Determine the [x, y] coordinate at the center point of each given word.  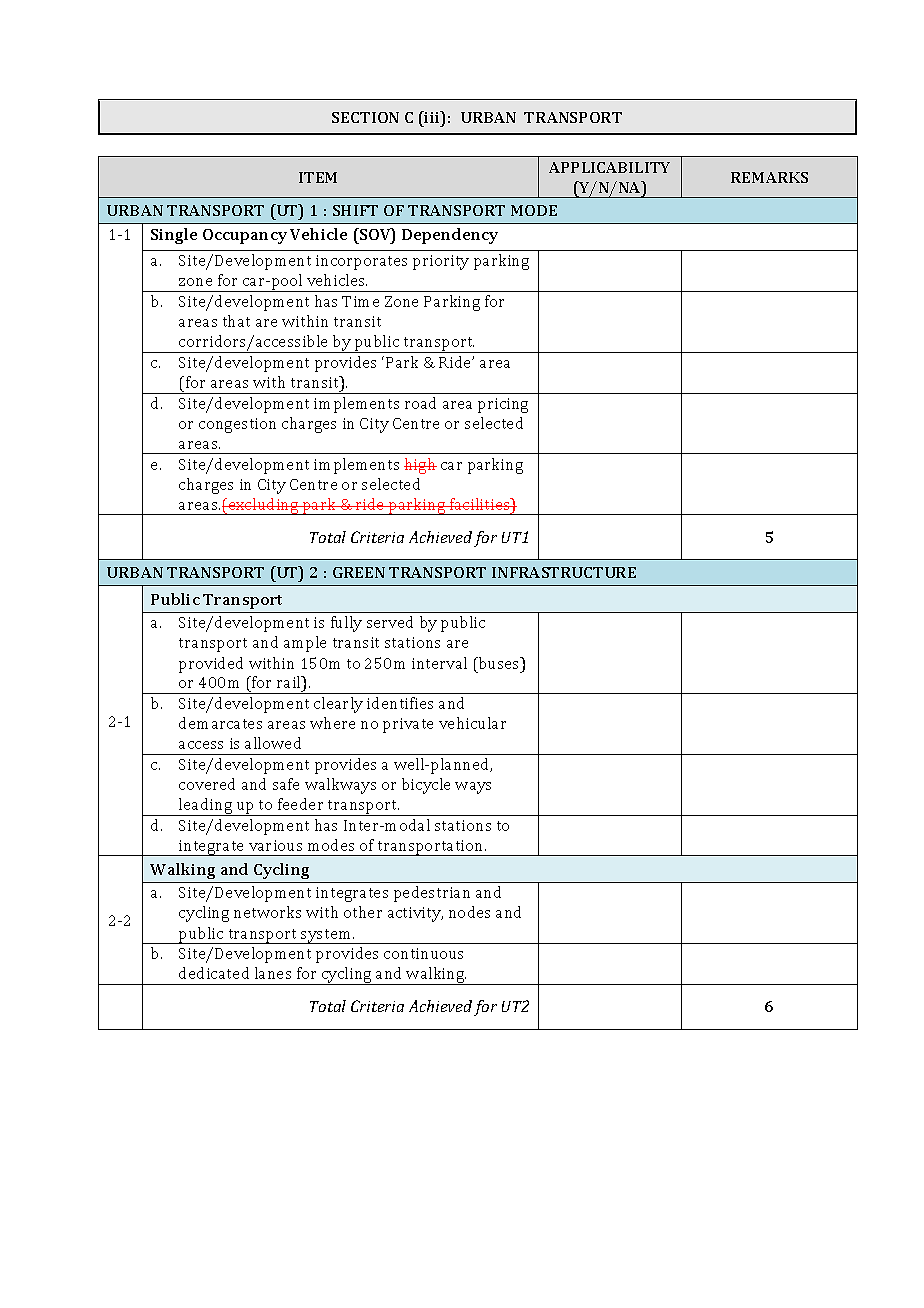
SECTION [365, 117]
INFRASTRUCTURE [564, 572]
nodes [469, 912]
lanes [273, 973]
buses [499, 663]
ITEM [318, 177]
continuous [423, 953]
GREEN [359, 572]
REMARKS [769, 177]
